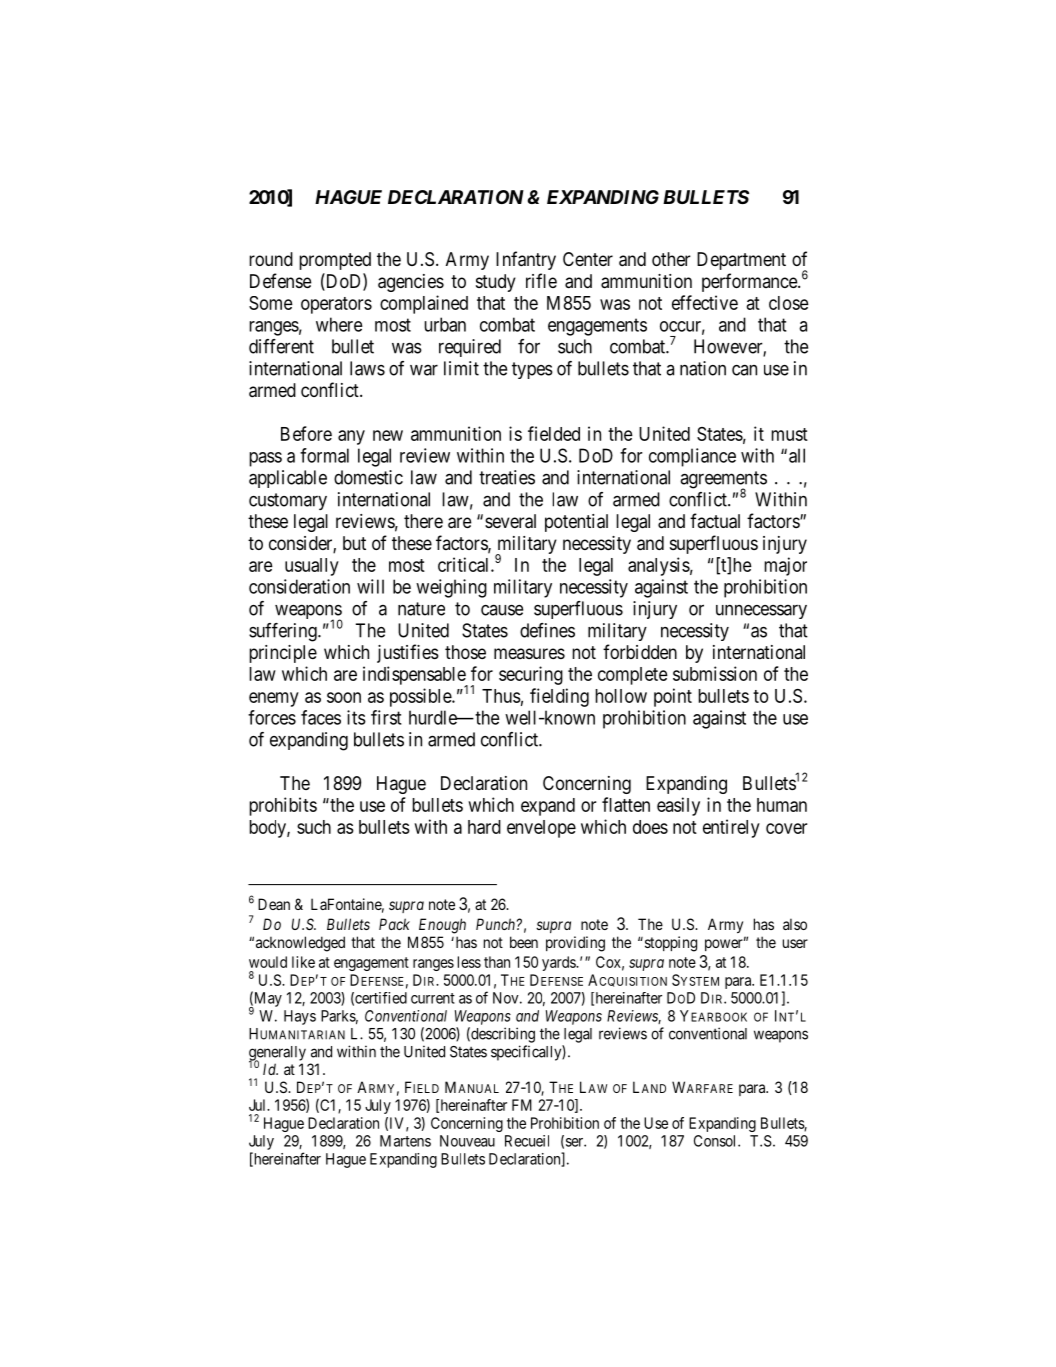 The image size is (1056, 1367). I want to click on Martens, so click(405, 1141).
